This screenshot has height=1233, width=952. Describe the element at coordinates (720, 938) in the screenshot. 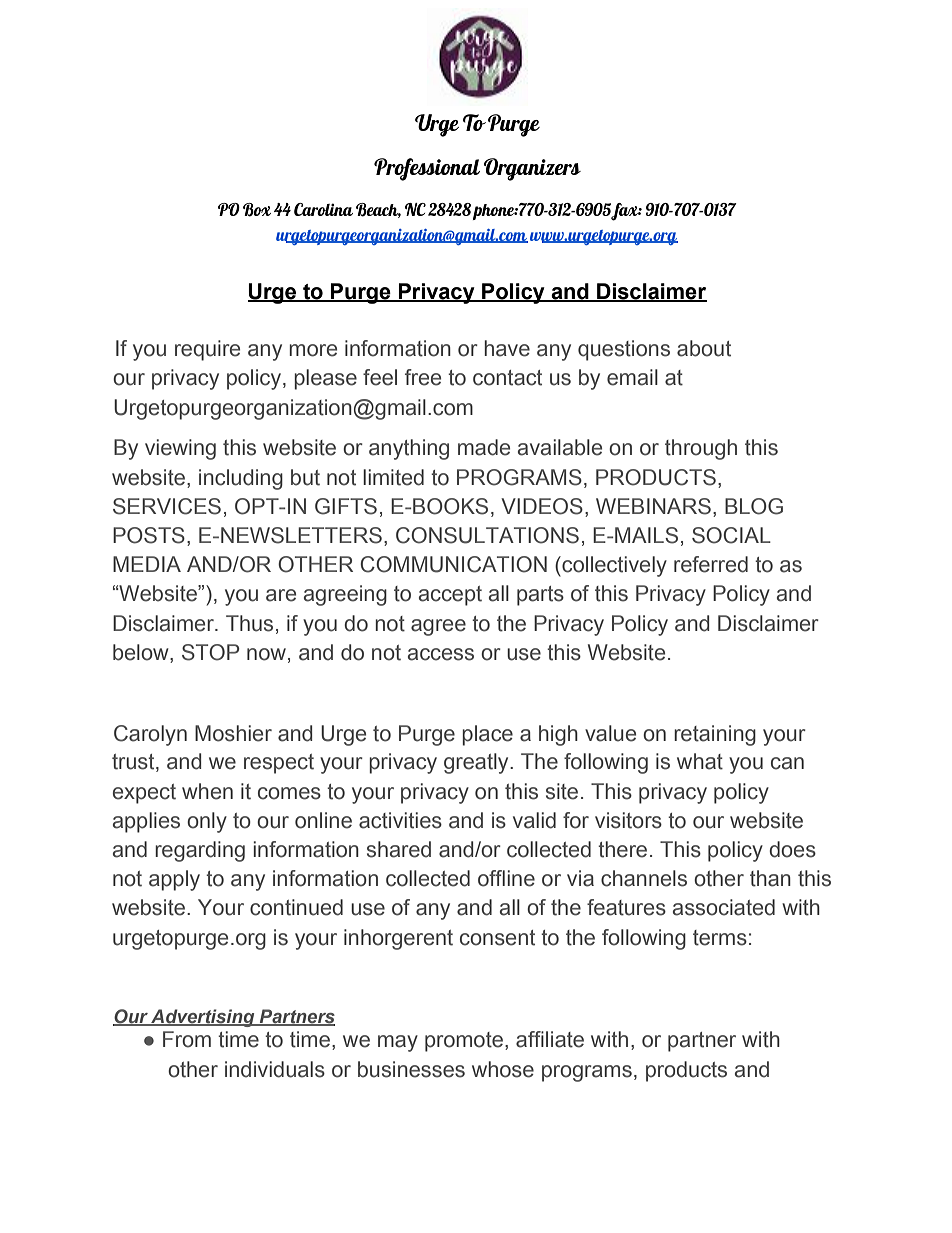

I see `terms` at that location.
